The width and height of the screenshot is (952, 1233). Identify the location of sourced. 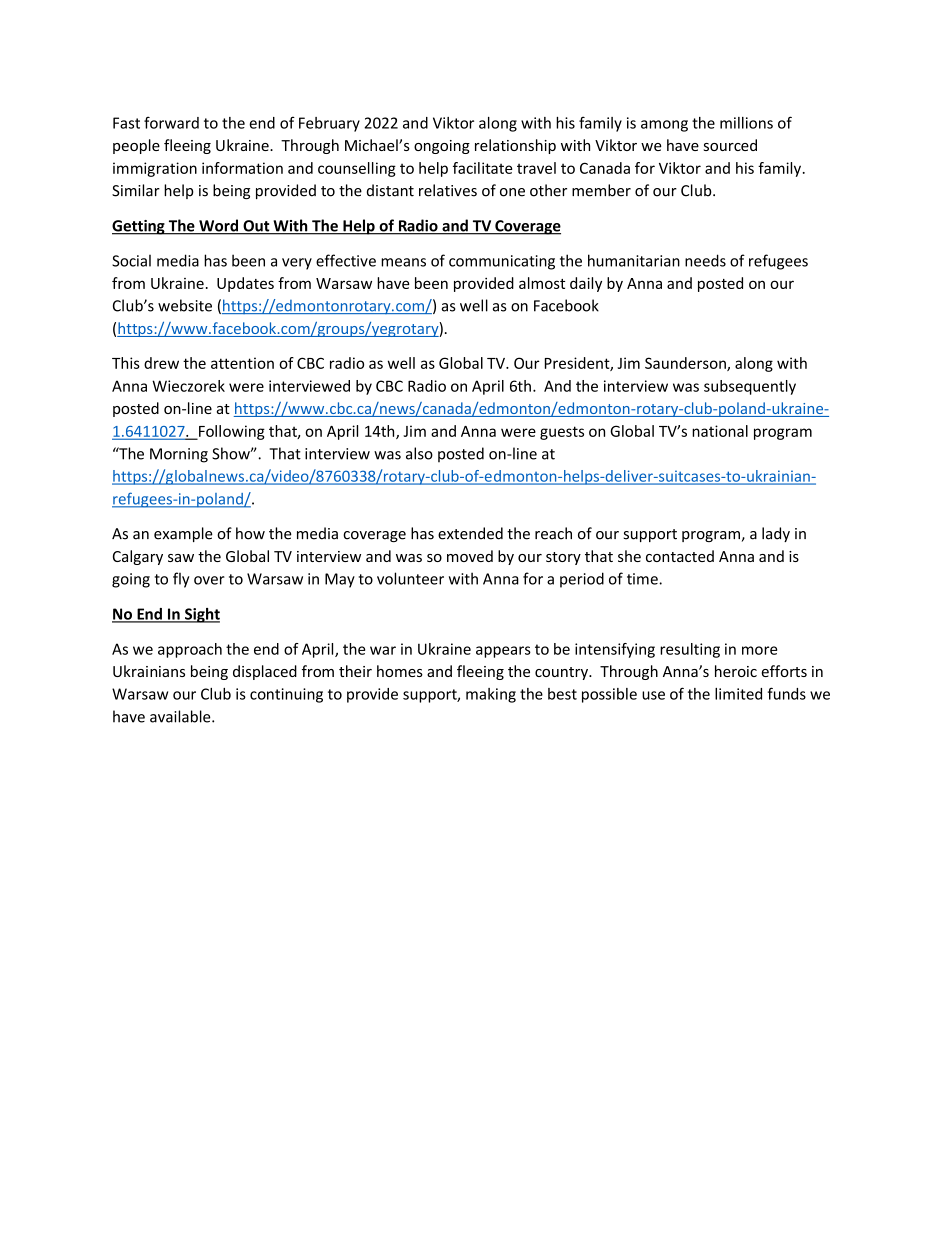
(730, 145).
